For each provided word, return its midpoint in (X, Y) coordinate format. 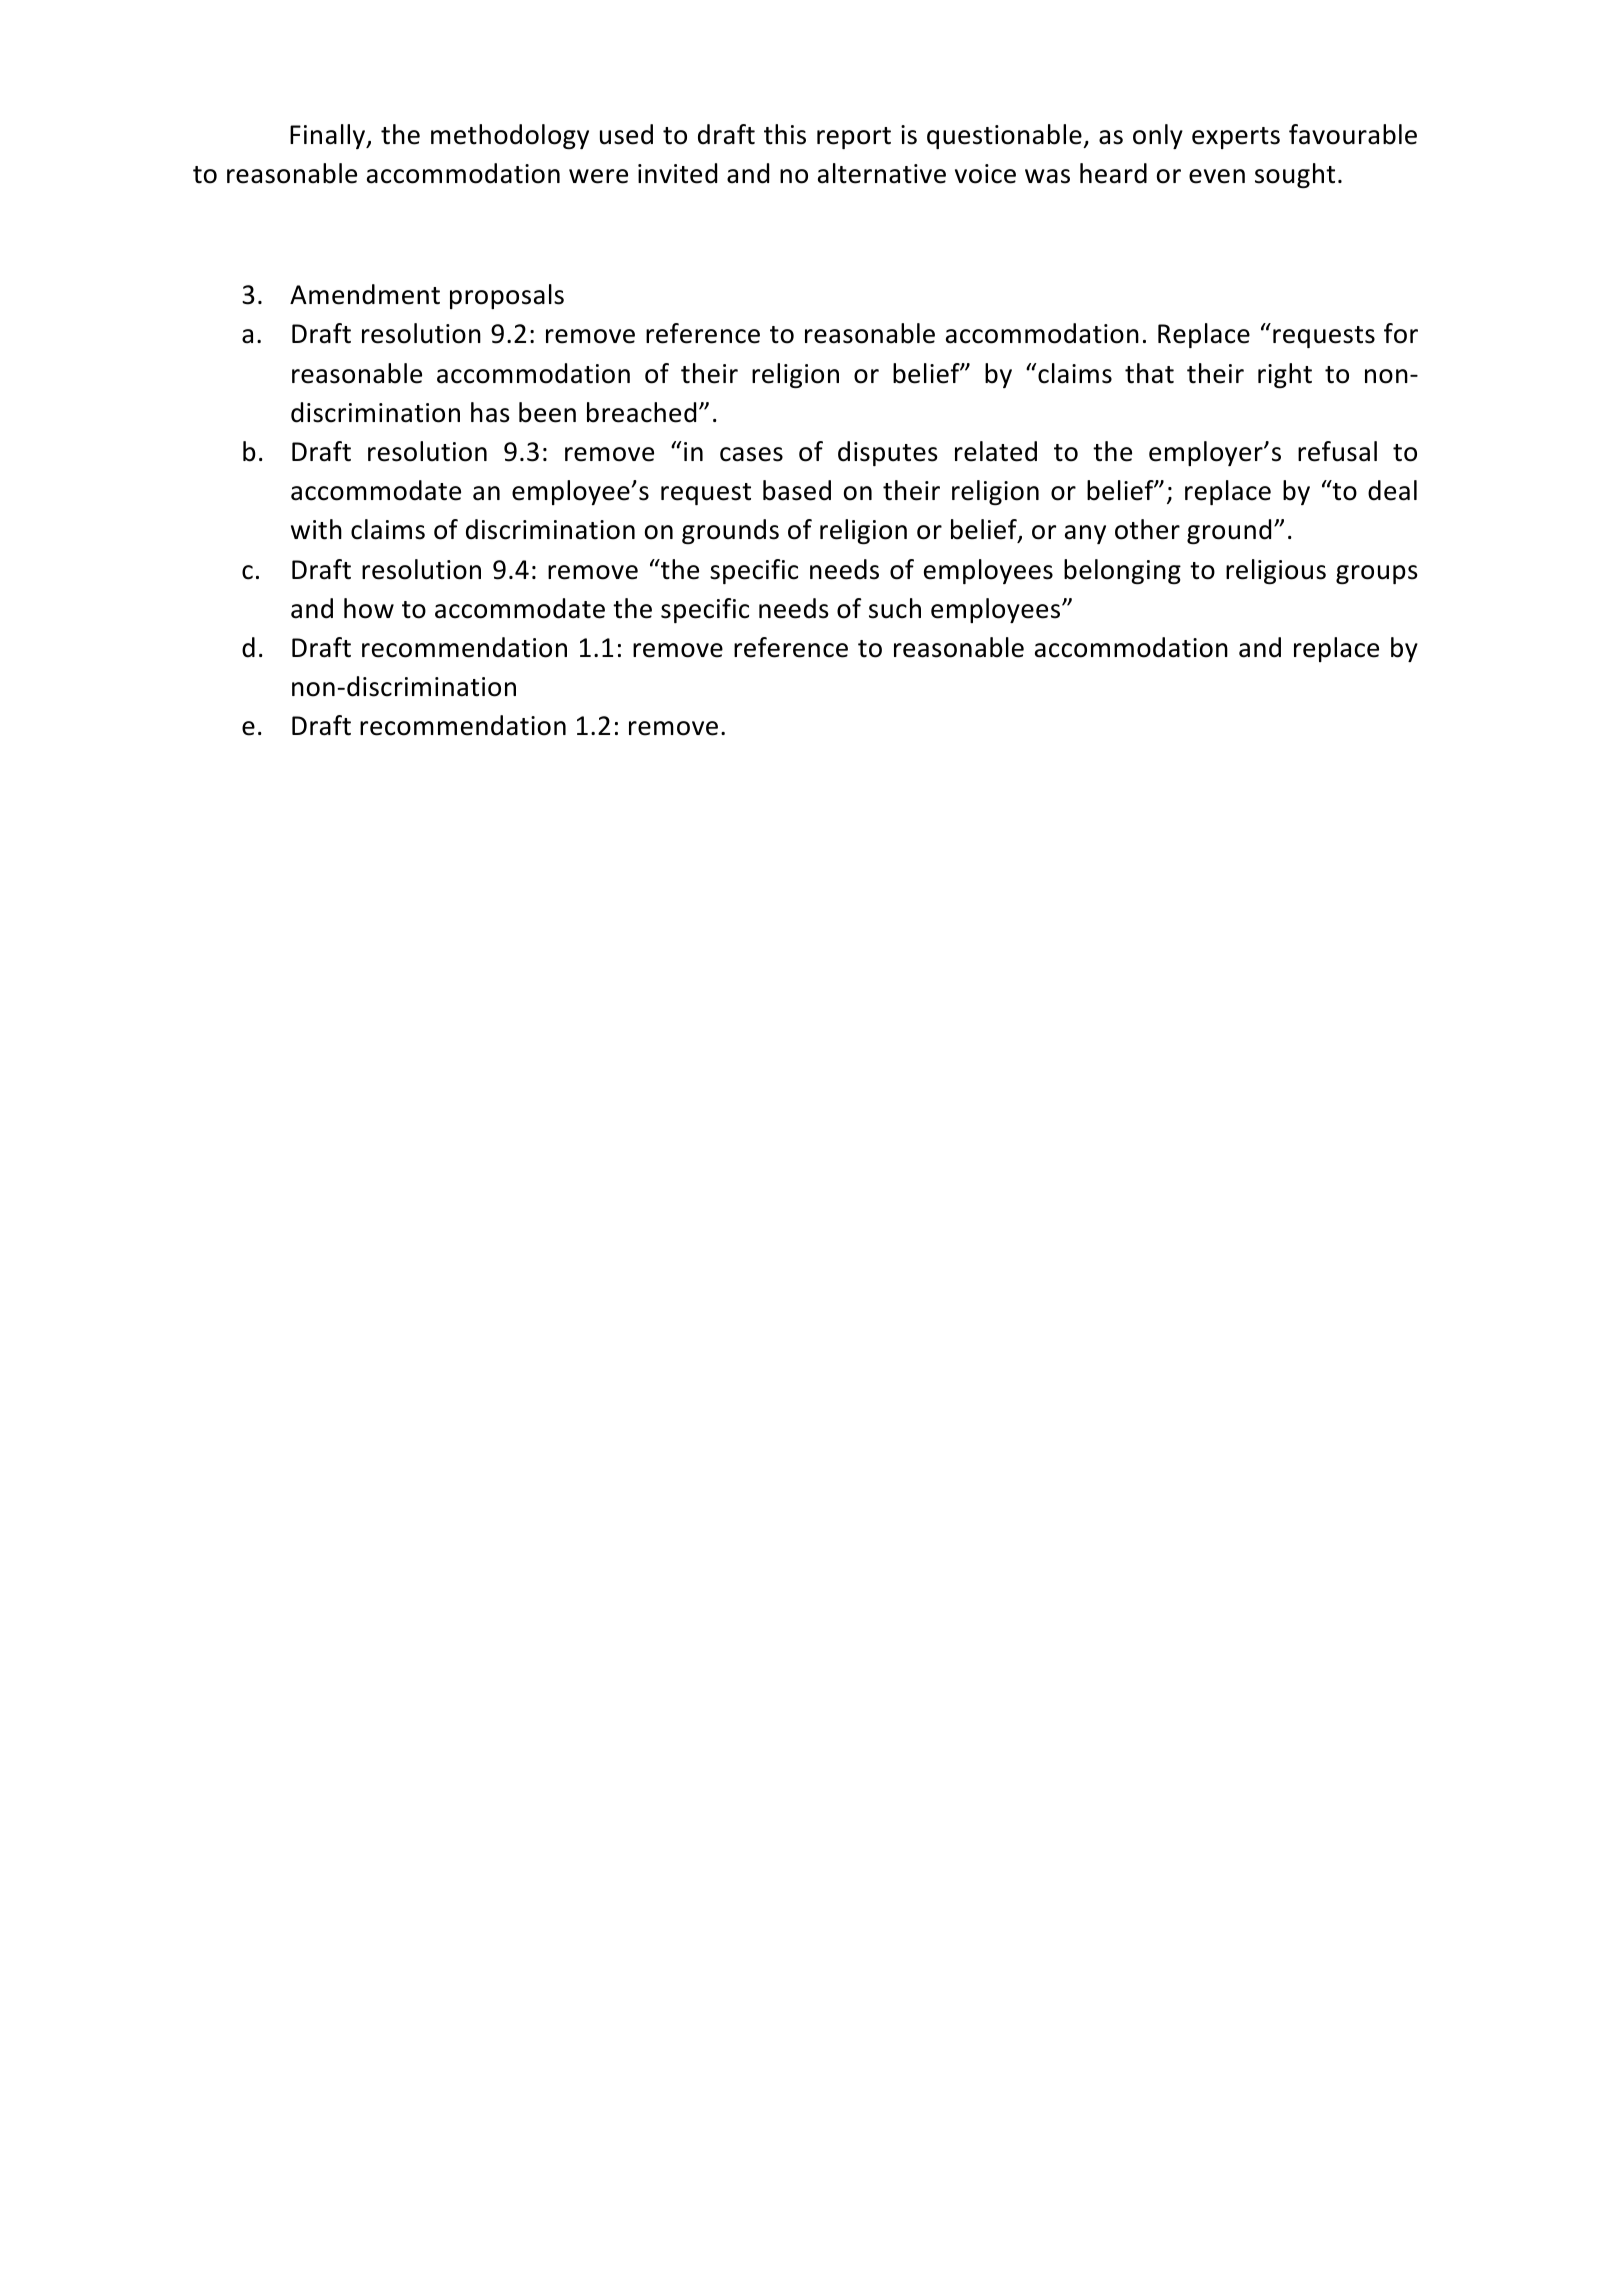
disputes (888, 453)
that (1149, 373)
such (895, 608)
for (1401, 333)
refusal (1337, 451)
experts (1236, 138)
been (547, 412)
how (369, 608)
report (854, 138)
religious (1276, 571)
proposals (507, 296)
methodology (510, 136)
